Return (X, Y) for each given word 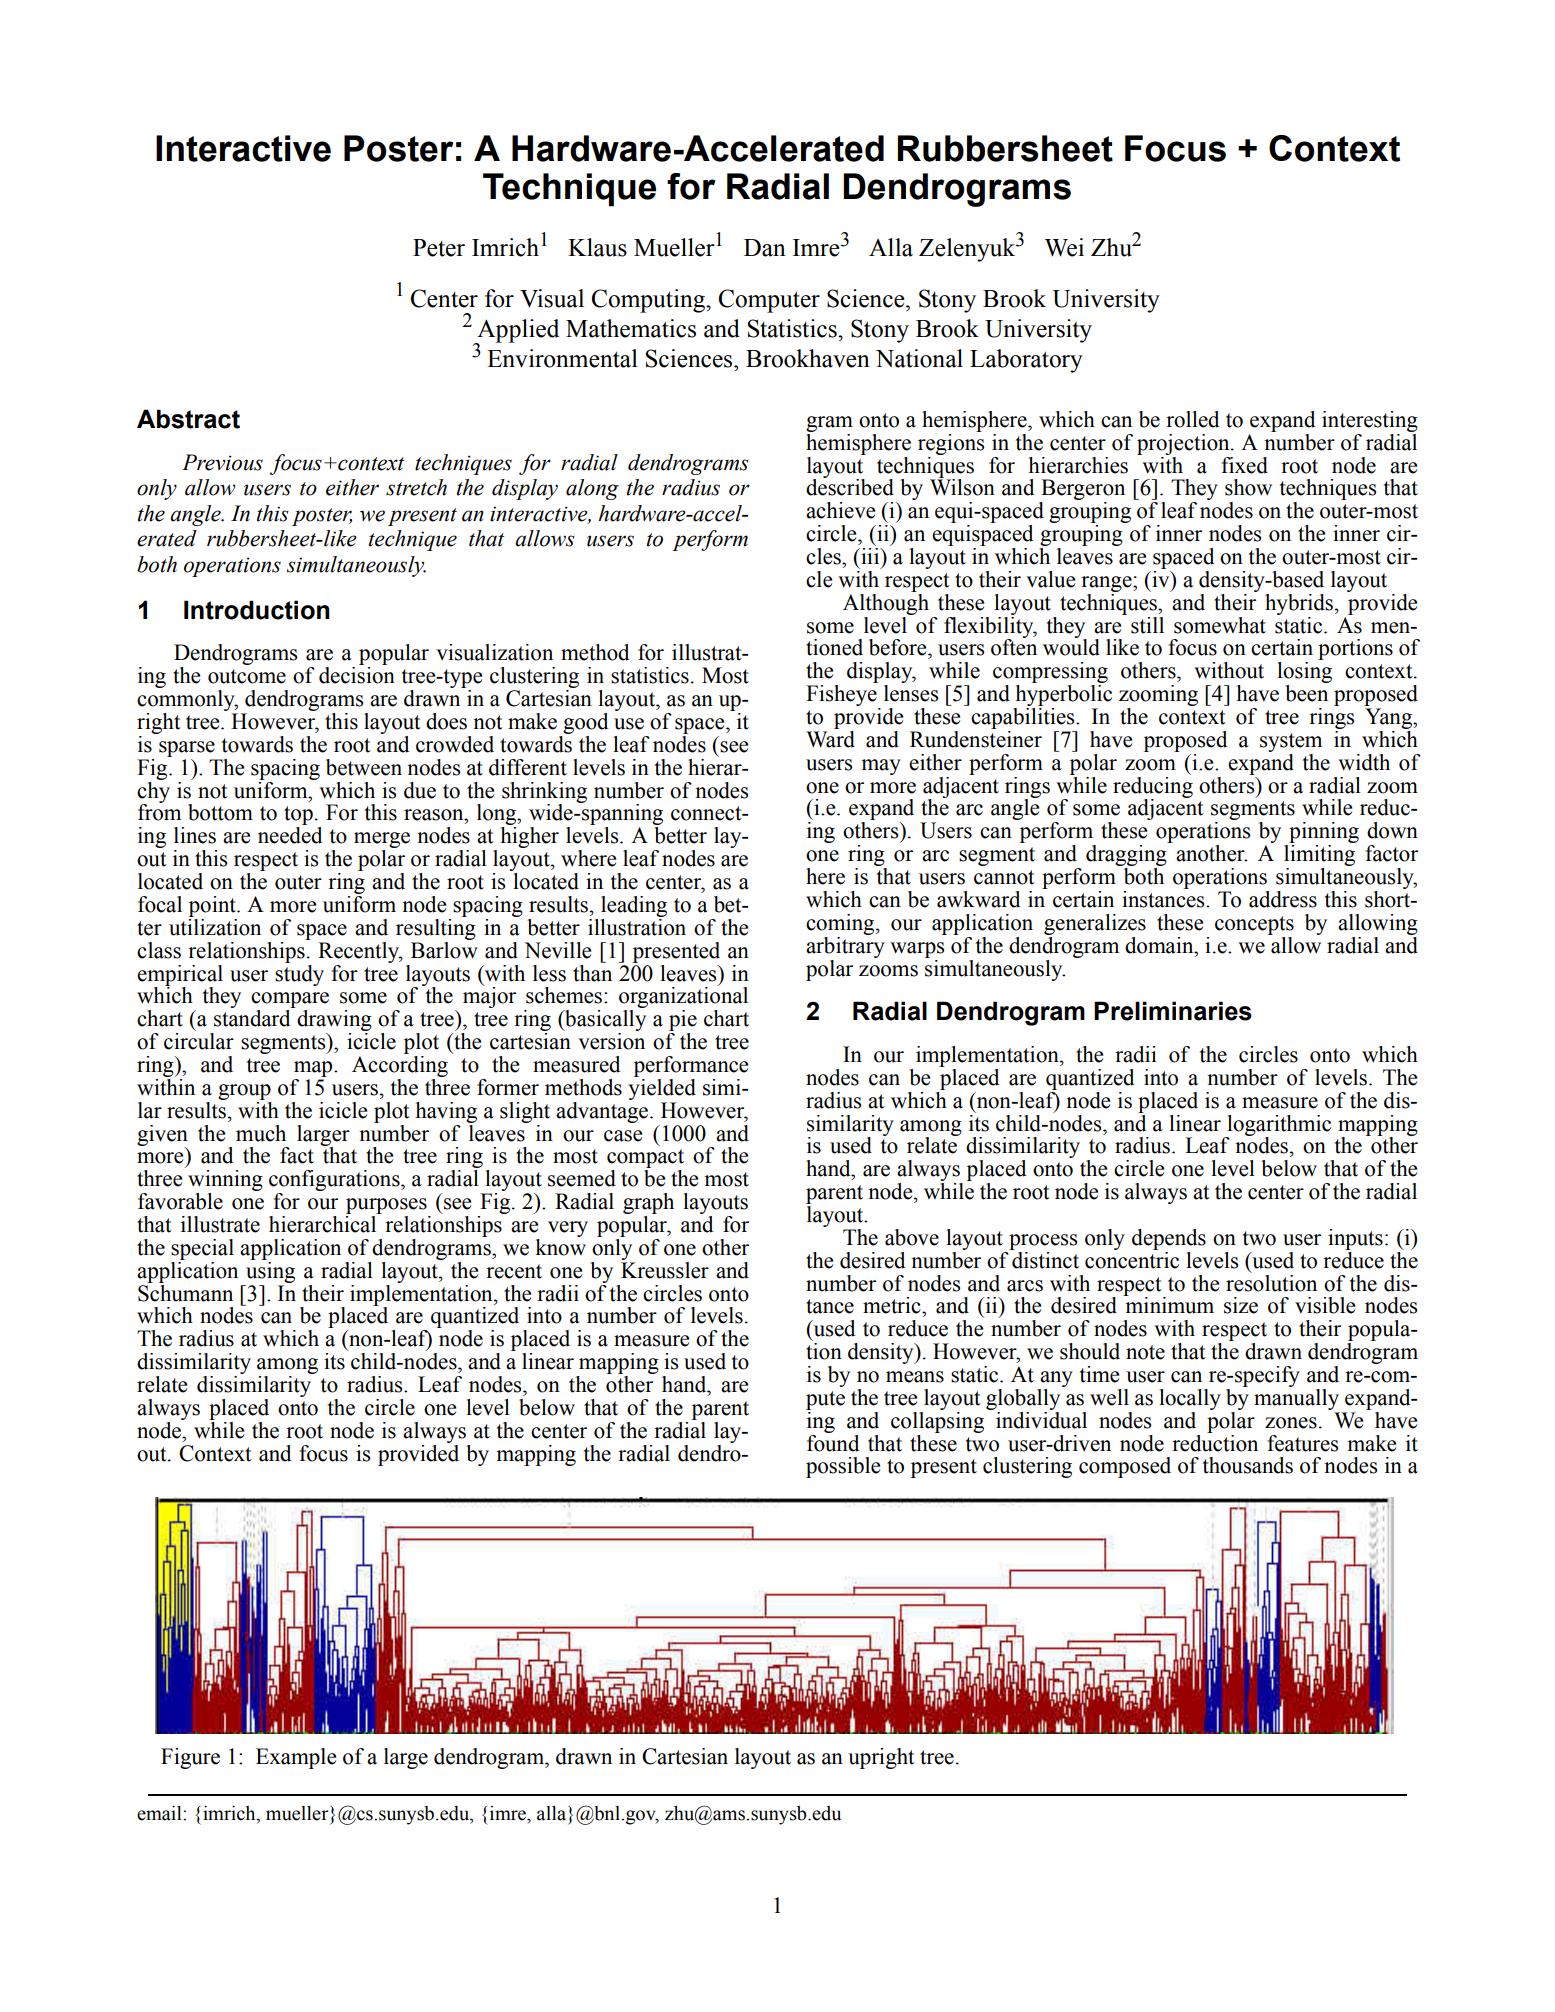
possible (843, 1467)
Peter (439, 248)
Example (296, 1758)
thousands (1248, 1465)
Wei (1064, 247)
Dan (765, 248)
